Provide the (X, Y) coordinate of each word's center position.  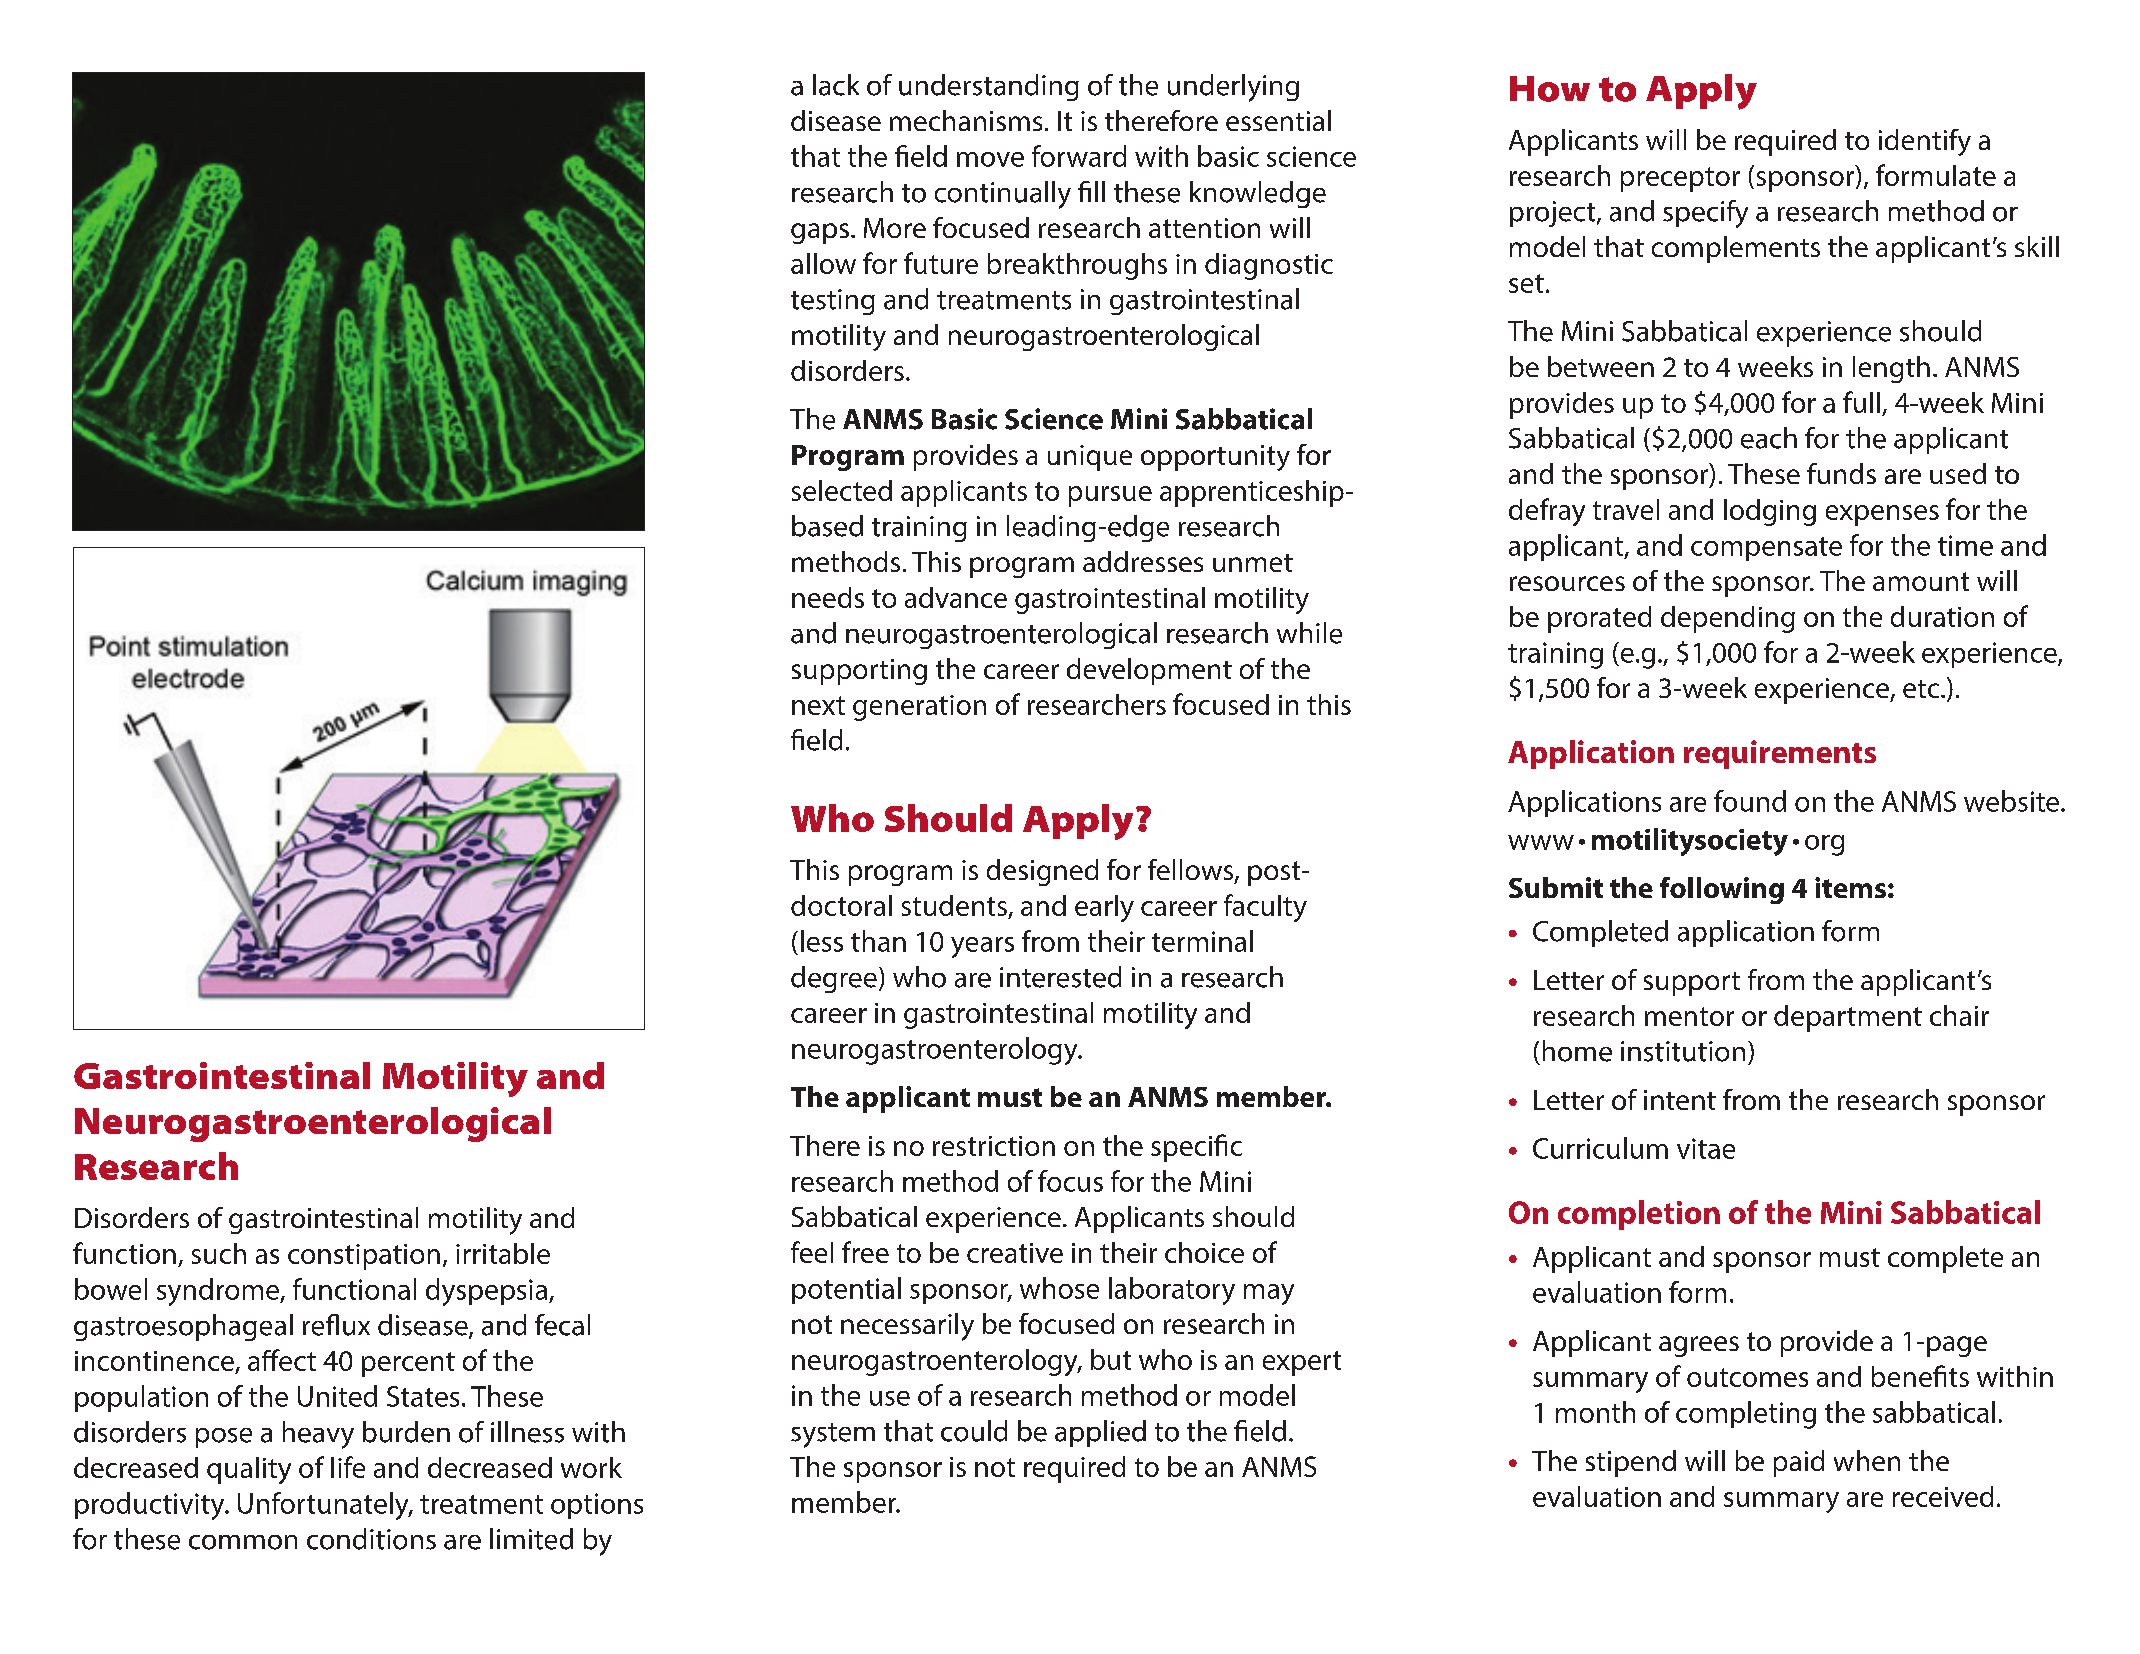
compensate (1766, 549)
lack (836, 85)
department (1848, 1018)
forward (1079, 156)
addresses (1143, 561)
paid (1799, 1463)
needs (828, 597)
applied (1100, 1433)
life (348, 1467)
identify (1925, 142)
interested (1060, 977)
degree (834, 979)
